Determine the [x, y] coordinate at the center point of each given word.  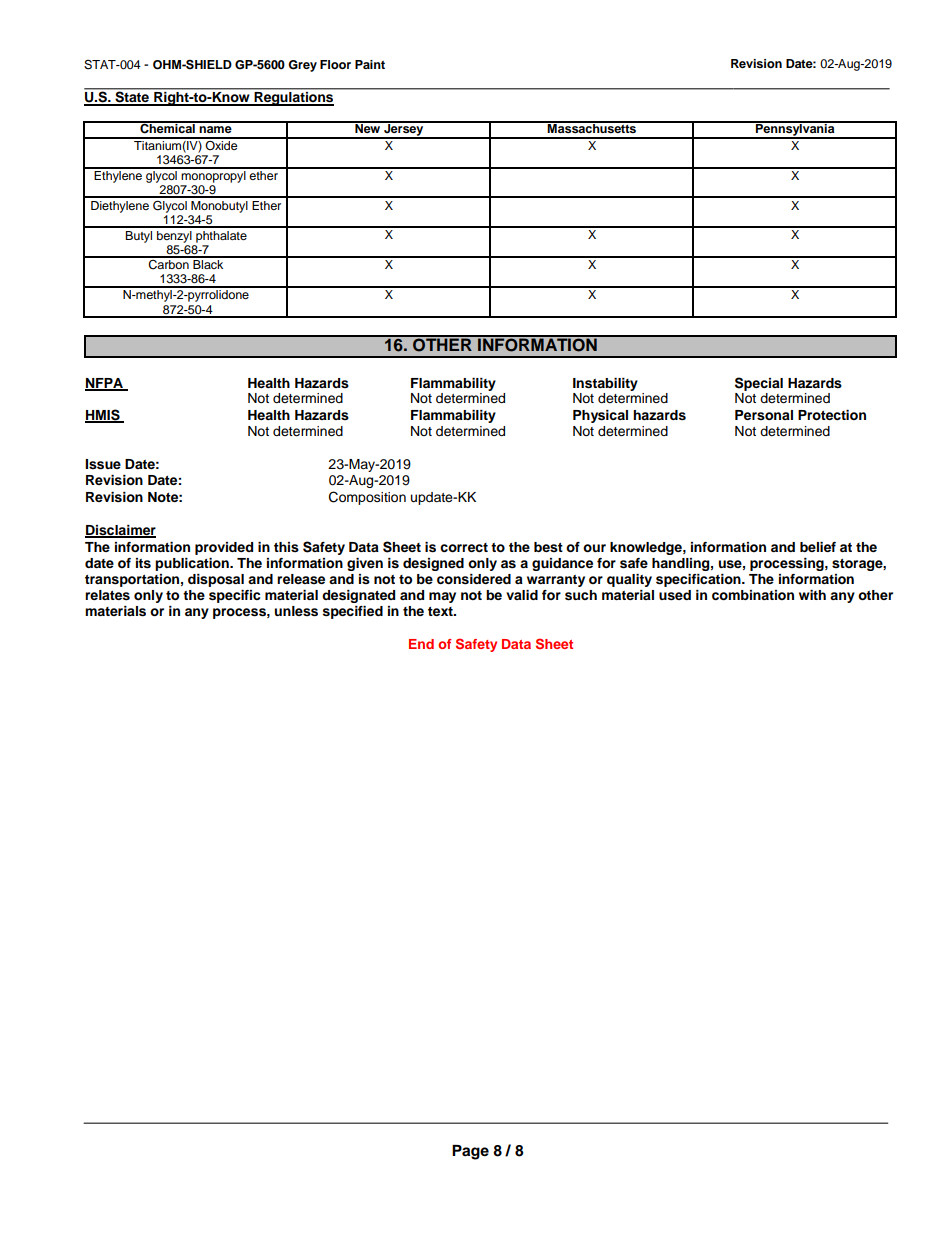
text [441, 611]
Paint [370, 64]
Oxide [222, 144]
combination [753, 595]
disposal [216, 580]
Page [470, 1152]
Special [759, 384]
